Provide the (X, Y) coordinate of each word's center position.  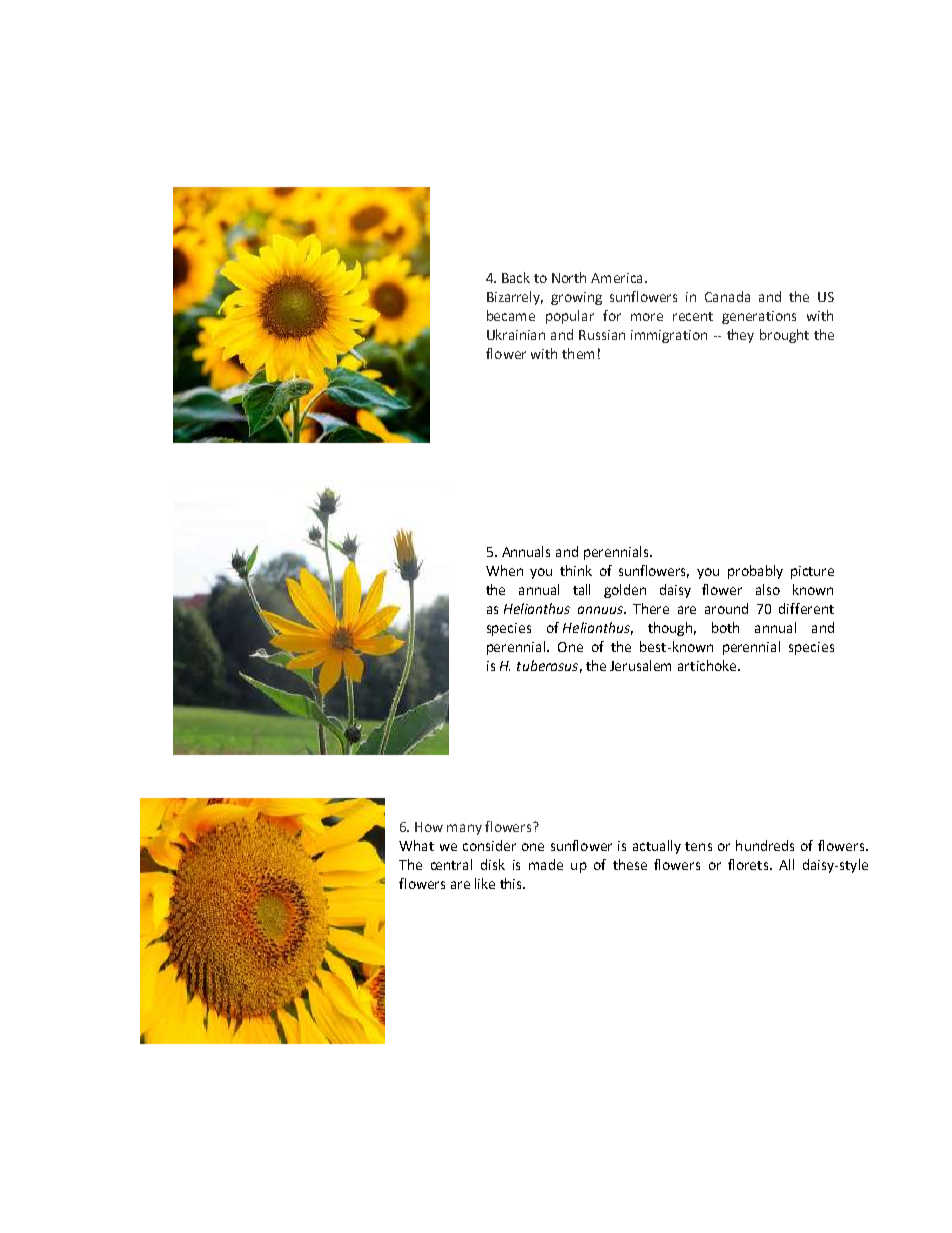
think (576, 570)
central (451, 864)
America (618, 278)
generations (759, 317)
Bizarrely (515, 298)
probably (755, 572)
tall (581, 589)
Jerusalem (640, 665)
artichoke (708, 665)
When (504, 570)
